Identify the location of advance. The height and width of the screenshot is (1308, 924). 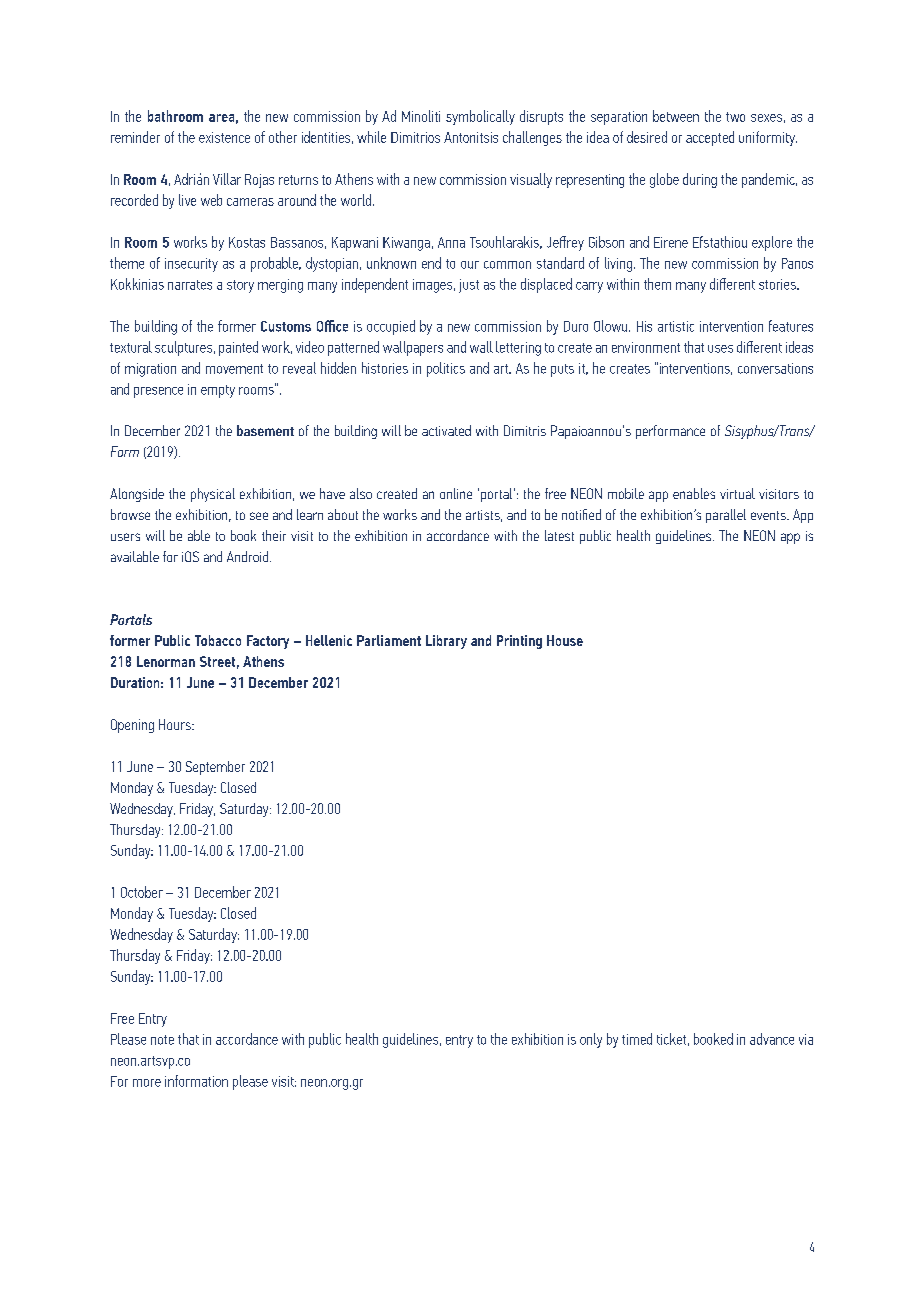
(772, 1039).
